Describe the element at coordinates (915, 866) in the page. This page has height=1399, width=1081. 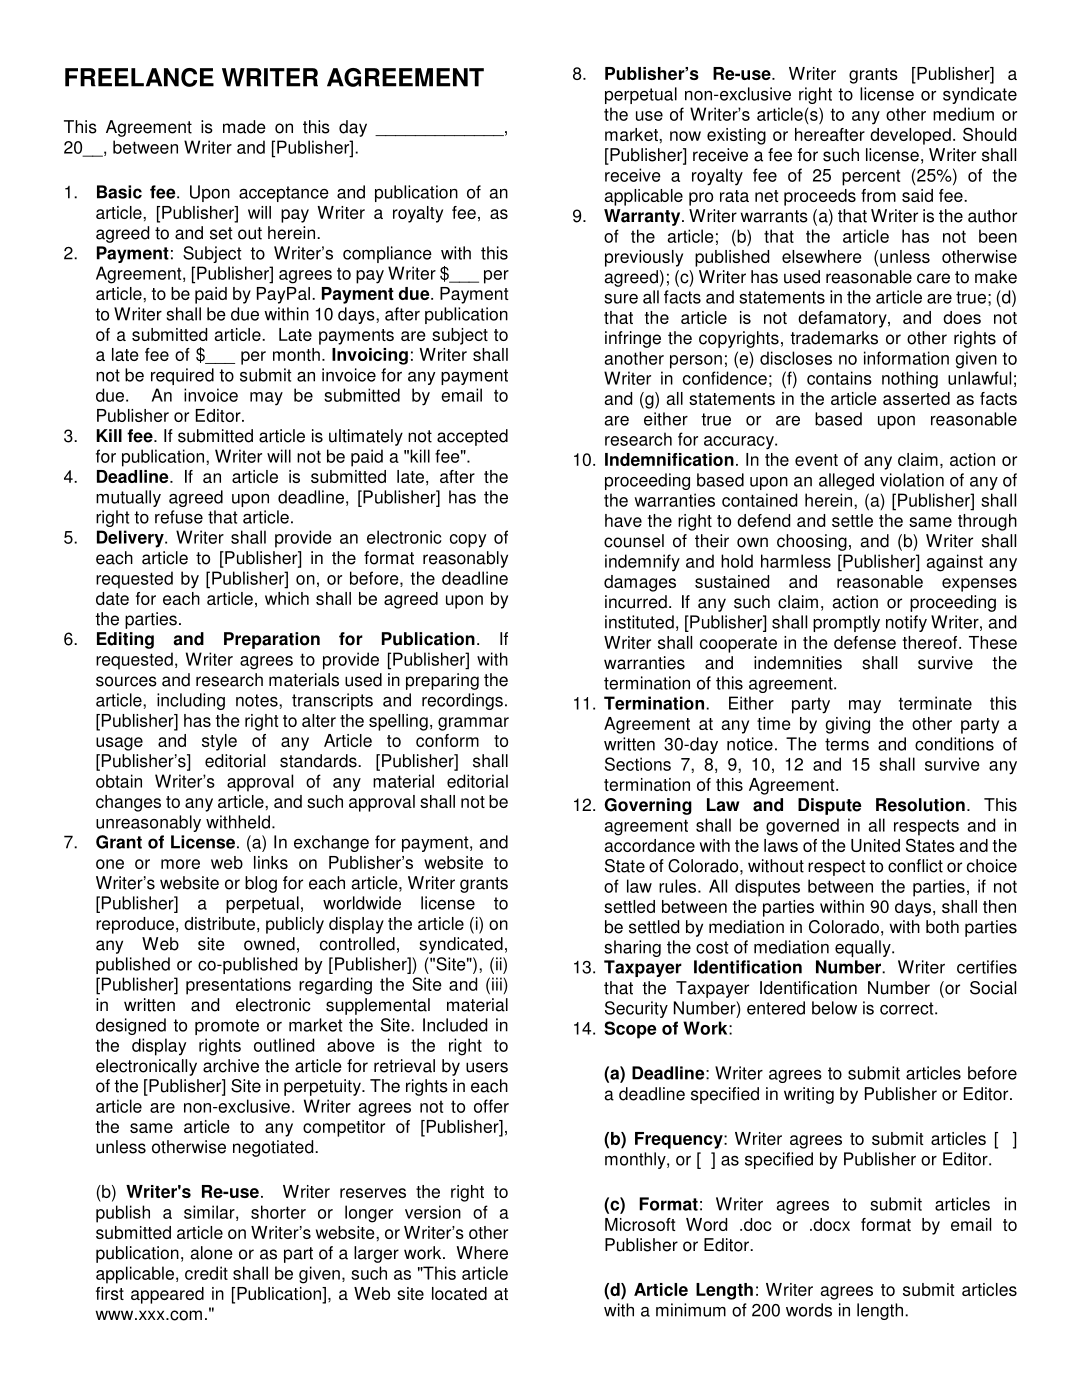
I see `conflict` at that location.
